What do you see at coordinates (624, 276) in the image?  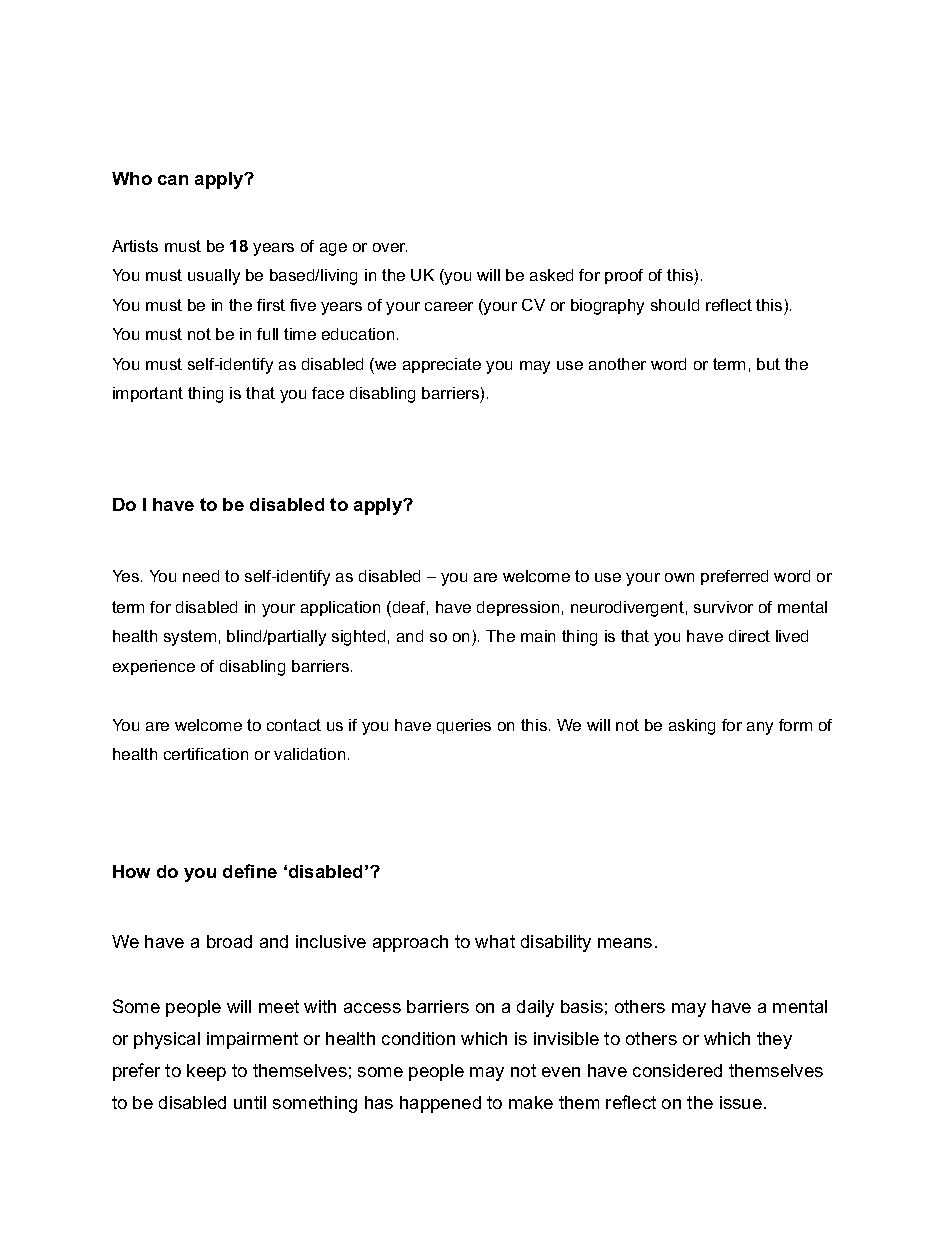 I see `proof` at bounding box center [624, 276].
